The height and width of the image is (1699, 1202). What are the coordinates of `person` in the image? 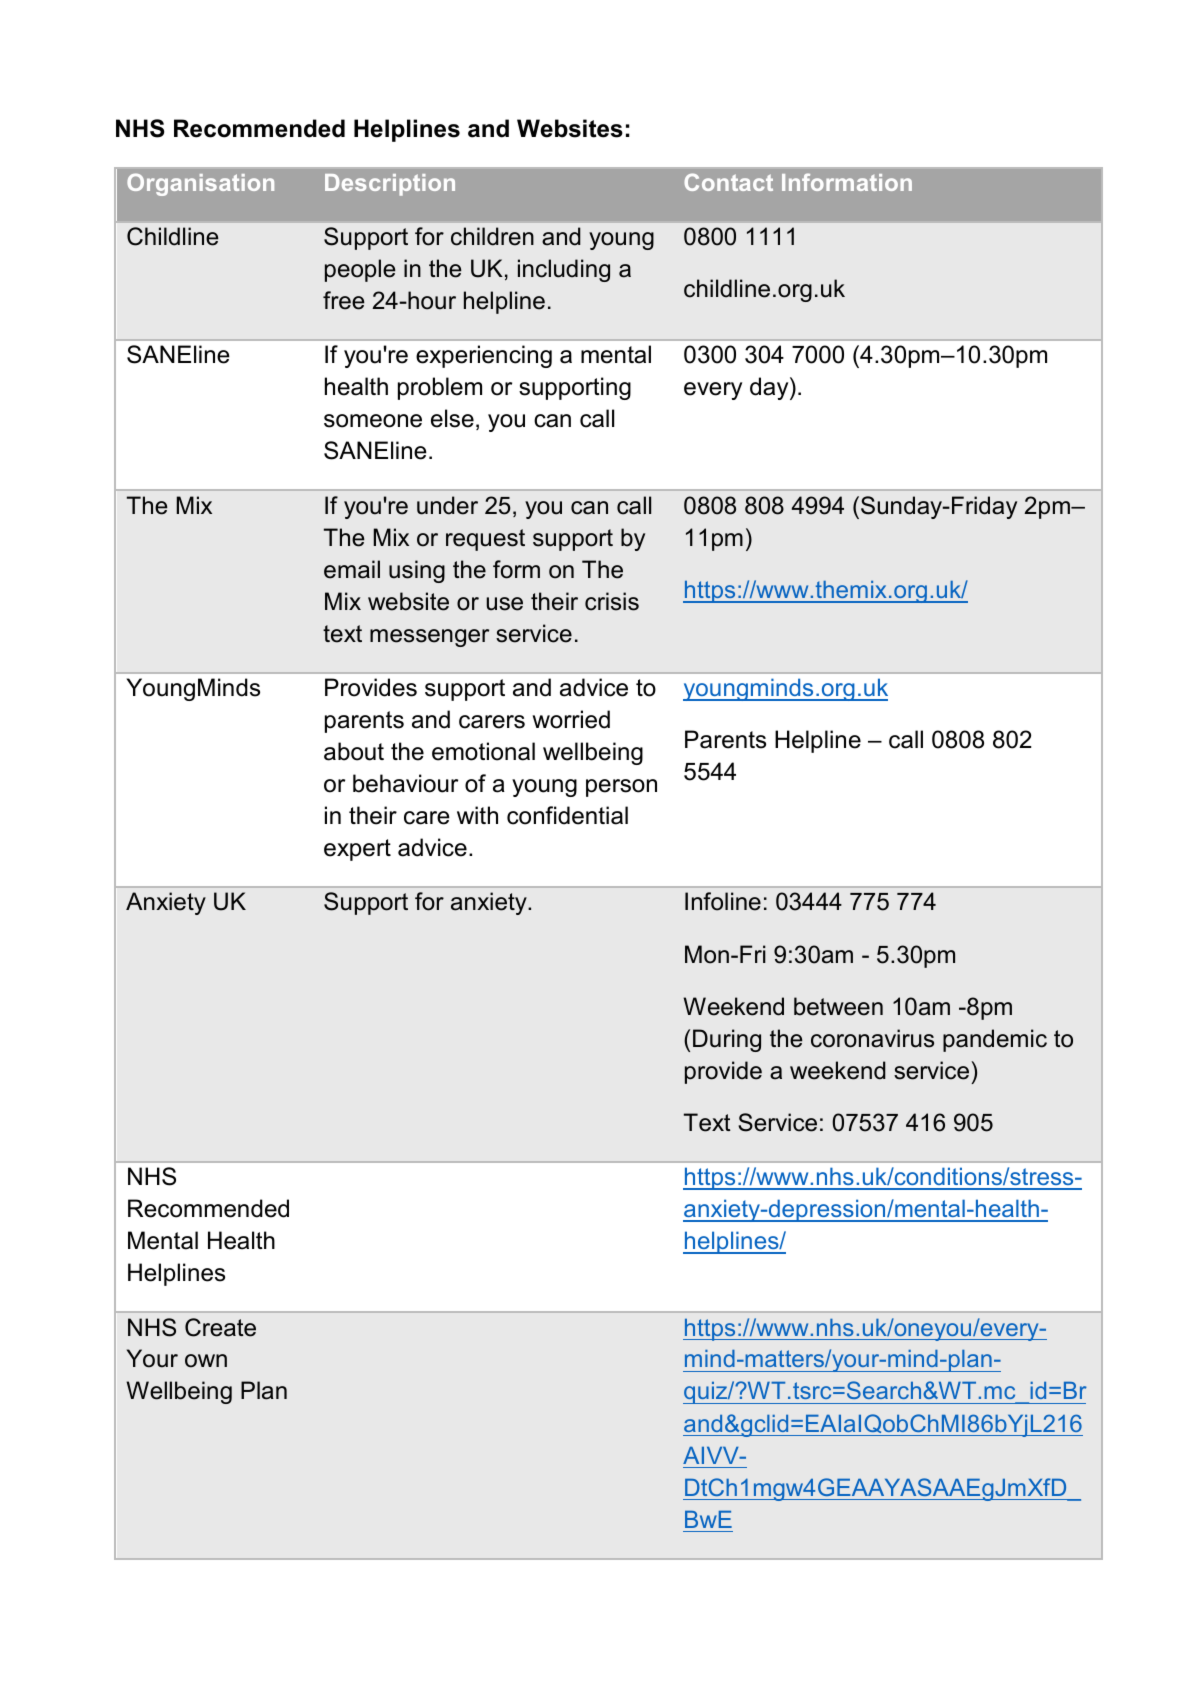 It's located at (621, 788).
